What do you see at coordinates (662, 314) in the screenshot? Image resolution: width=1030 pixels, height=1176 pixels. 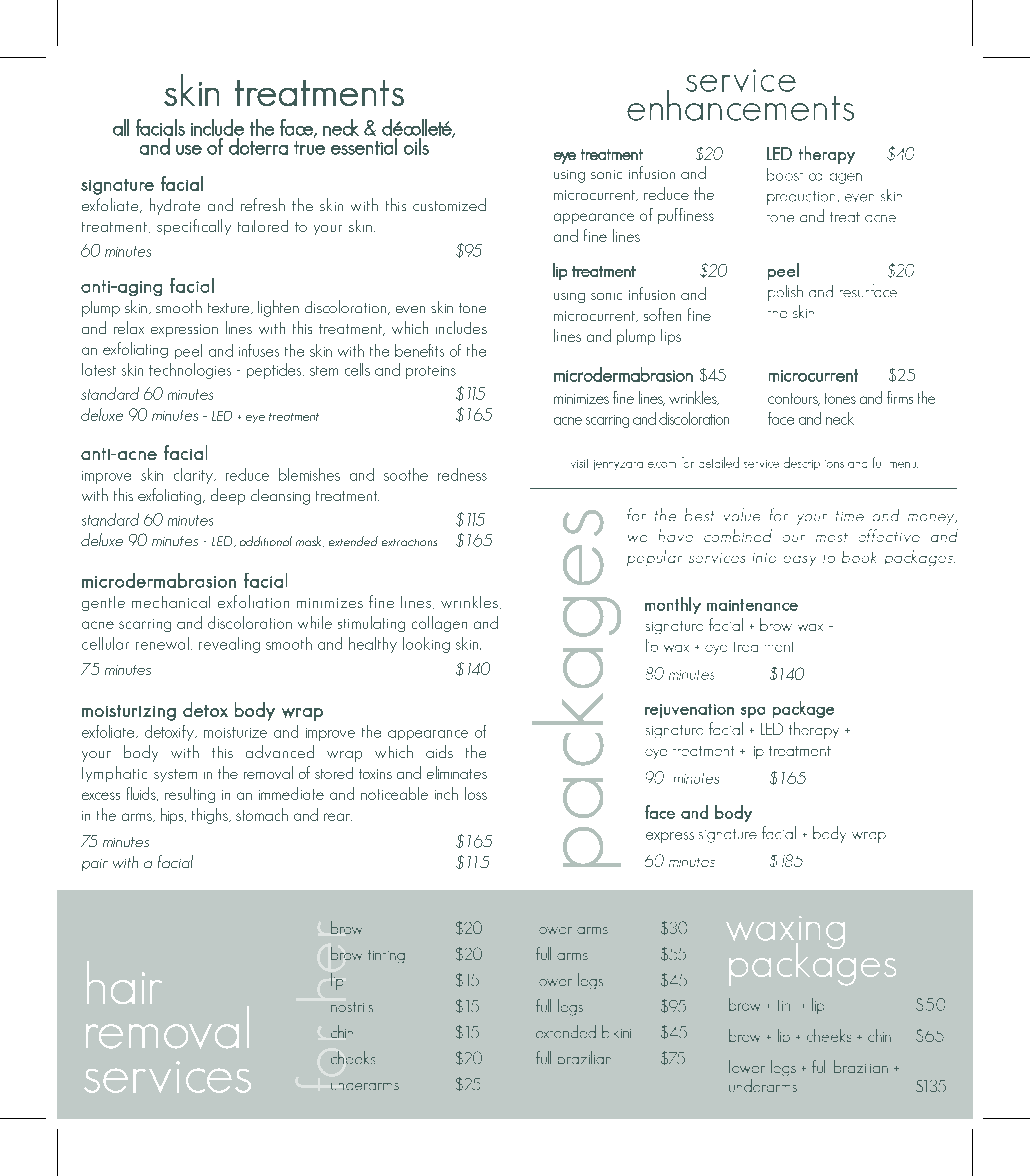 I see `soften` at bounding box center [662, 314].
